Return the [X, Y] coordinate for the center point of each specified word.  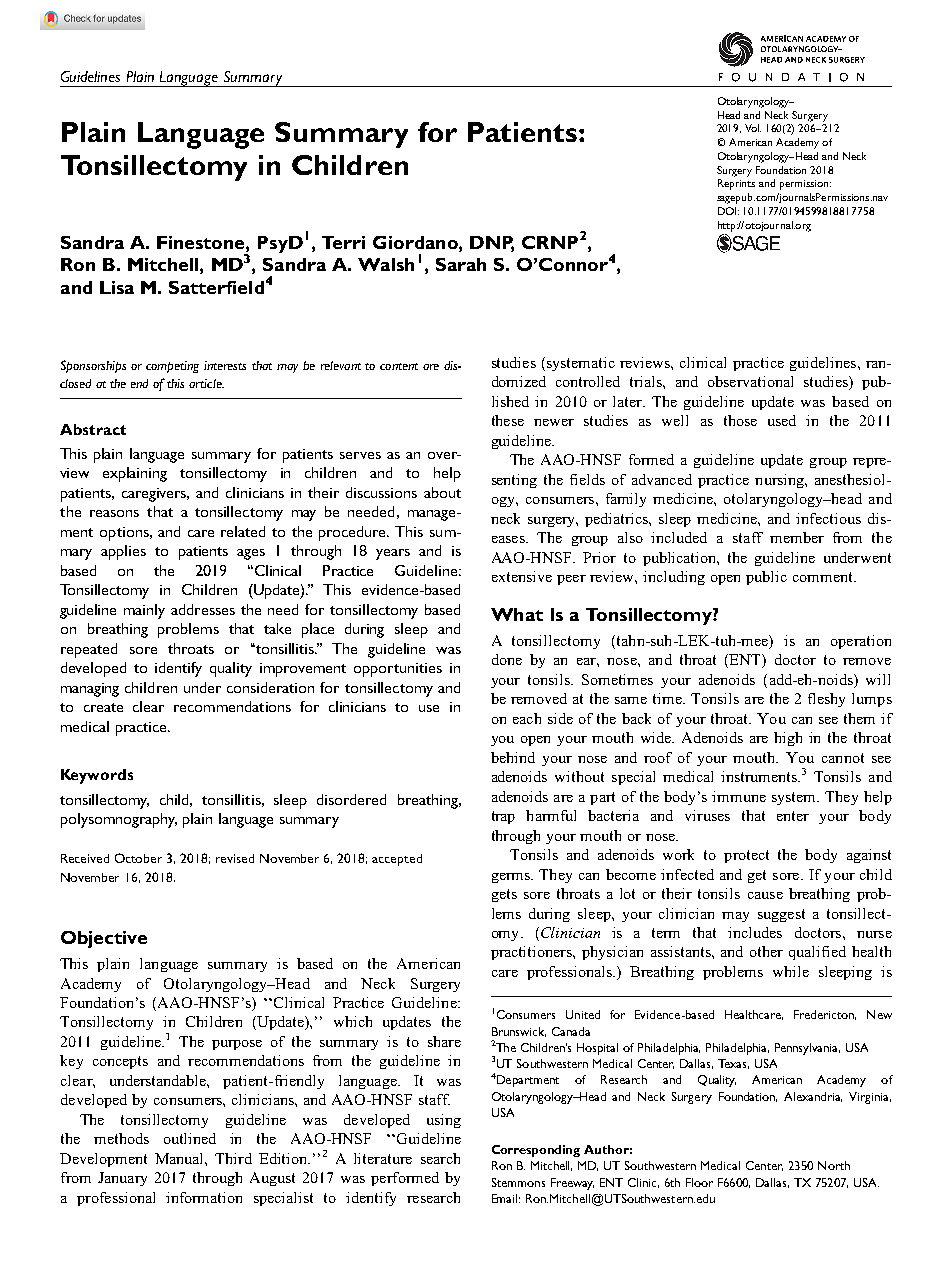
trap [503, 817]
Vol [753, 128]
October [138, 858]
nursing [780, 481]
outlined [190, 1138]
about [442, 492]
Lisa [117, 287]
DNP [492, 243]
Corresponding [536, 1151]
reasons [114, 513]
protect [746, 856]
